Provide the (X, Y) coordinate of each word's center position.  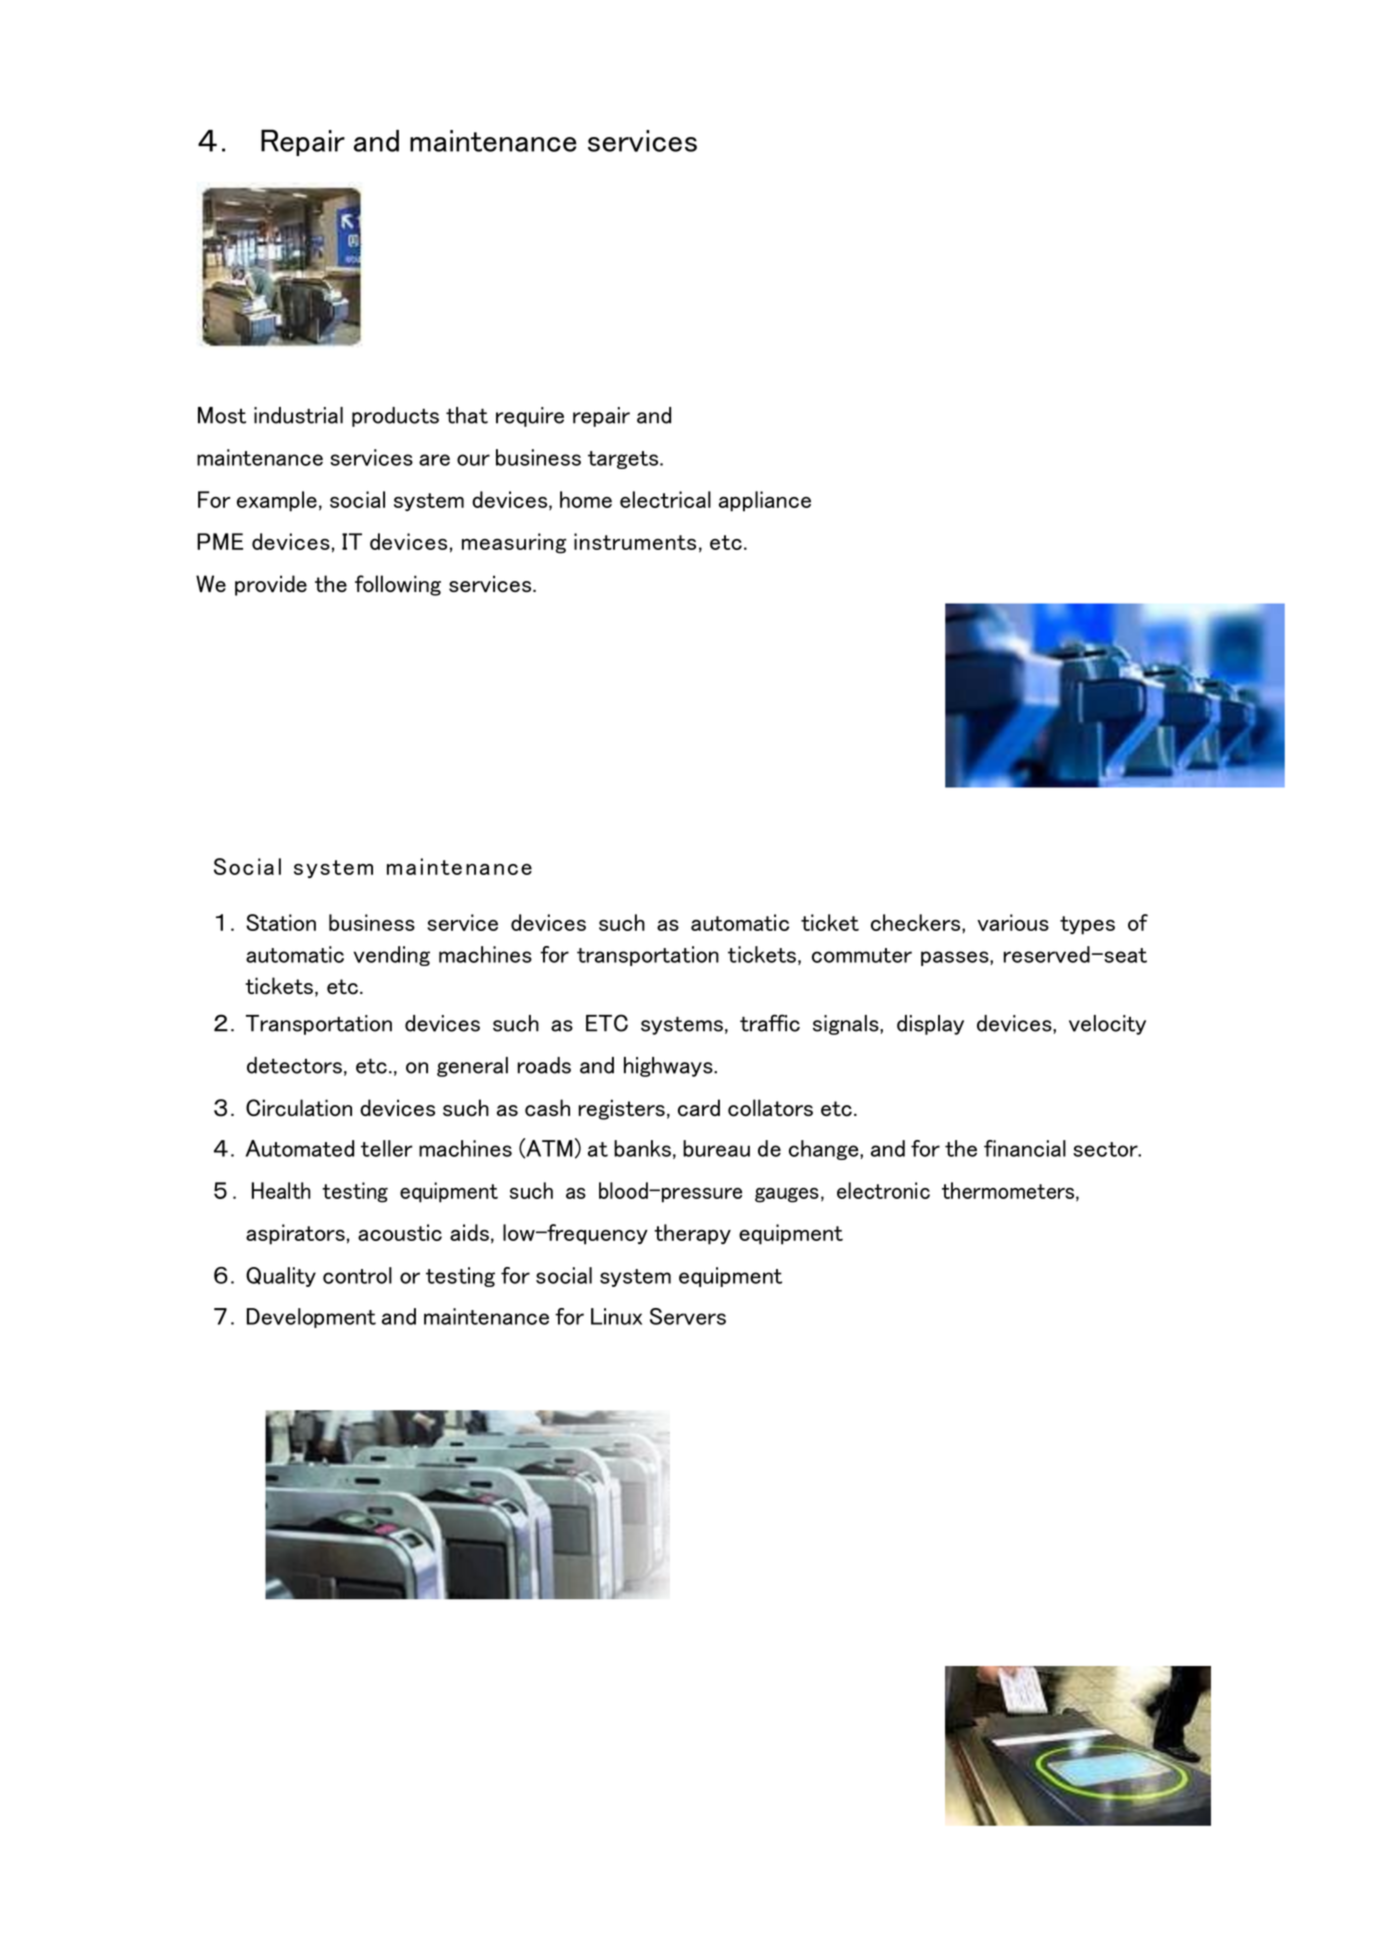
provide (271, 585)
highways (669, 1067)
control (357, 1275)
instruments (635, 541)
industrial (298, 415)
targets (624, 460)
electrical (665, 499)
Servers (688, 1316)
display (930, 1025)
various (1013, 922)
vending (391, 956)
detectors (294, 1065)
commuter (862, 955)
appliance (765, 501)
